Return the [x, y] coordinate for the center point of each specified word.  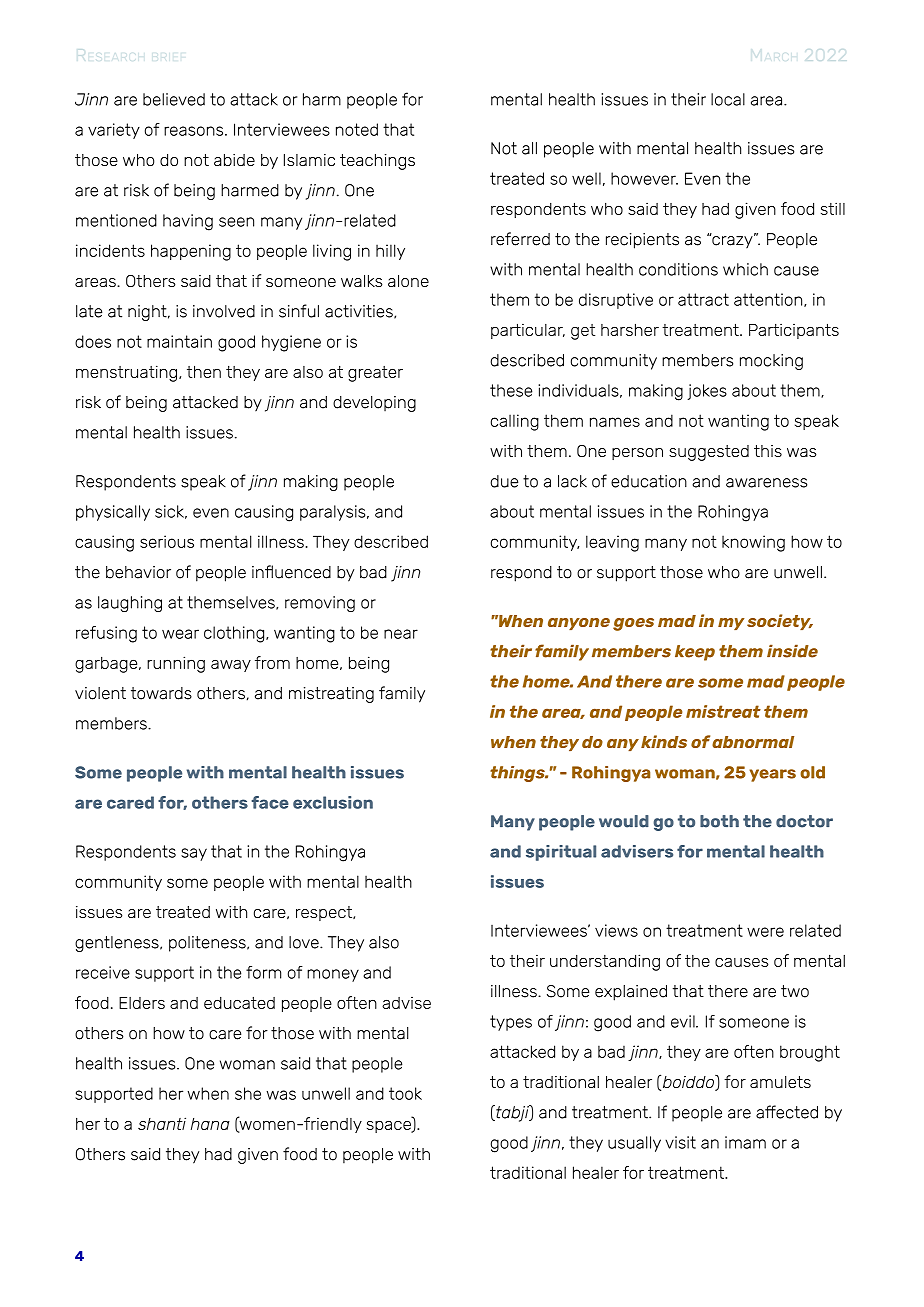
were [765, 932]
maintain [179, 341]
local [728, 99]
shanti [162, 1123]
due [504, 481]
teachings [377, 162]
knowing [753, 543]
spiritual [561, 853]
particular [528, 331]
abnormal [753, 742]
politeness [208, 944]
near [401, 634]
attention [769, 300]
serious [167, 541]
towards [161, 693]
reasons [195, 131]
